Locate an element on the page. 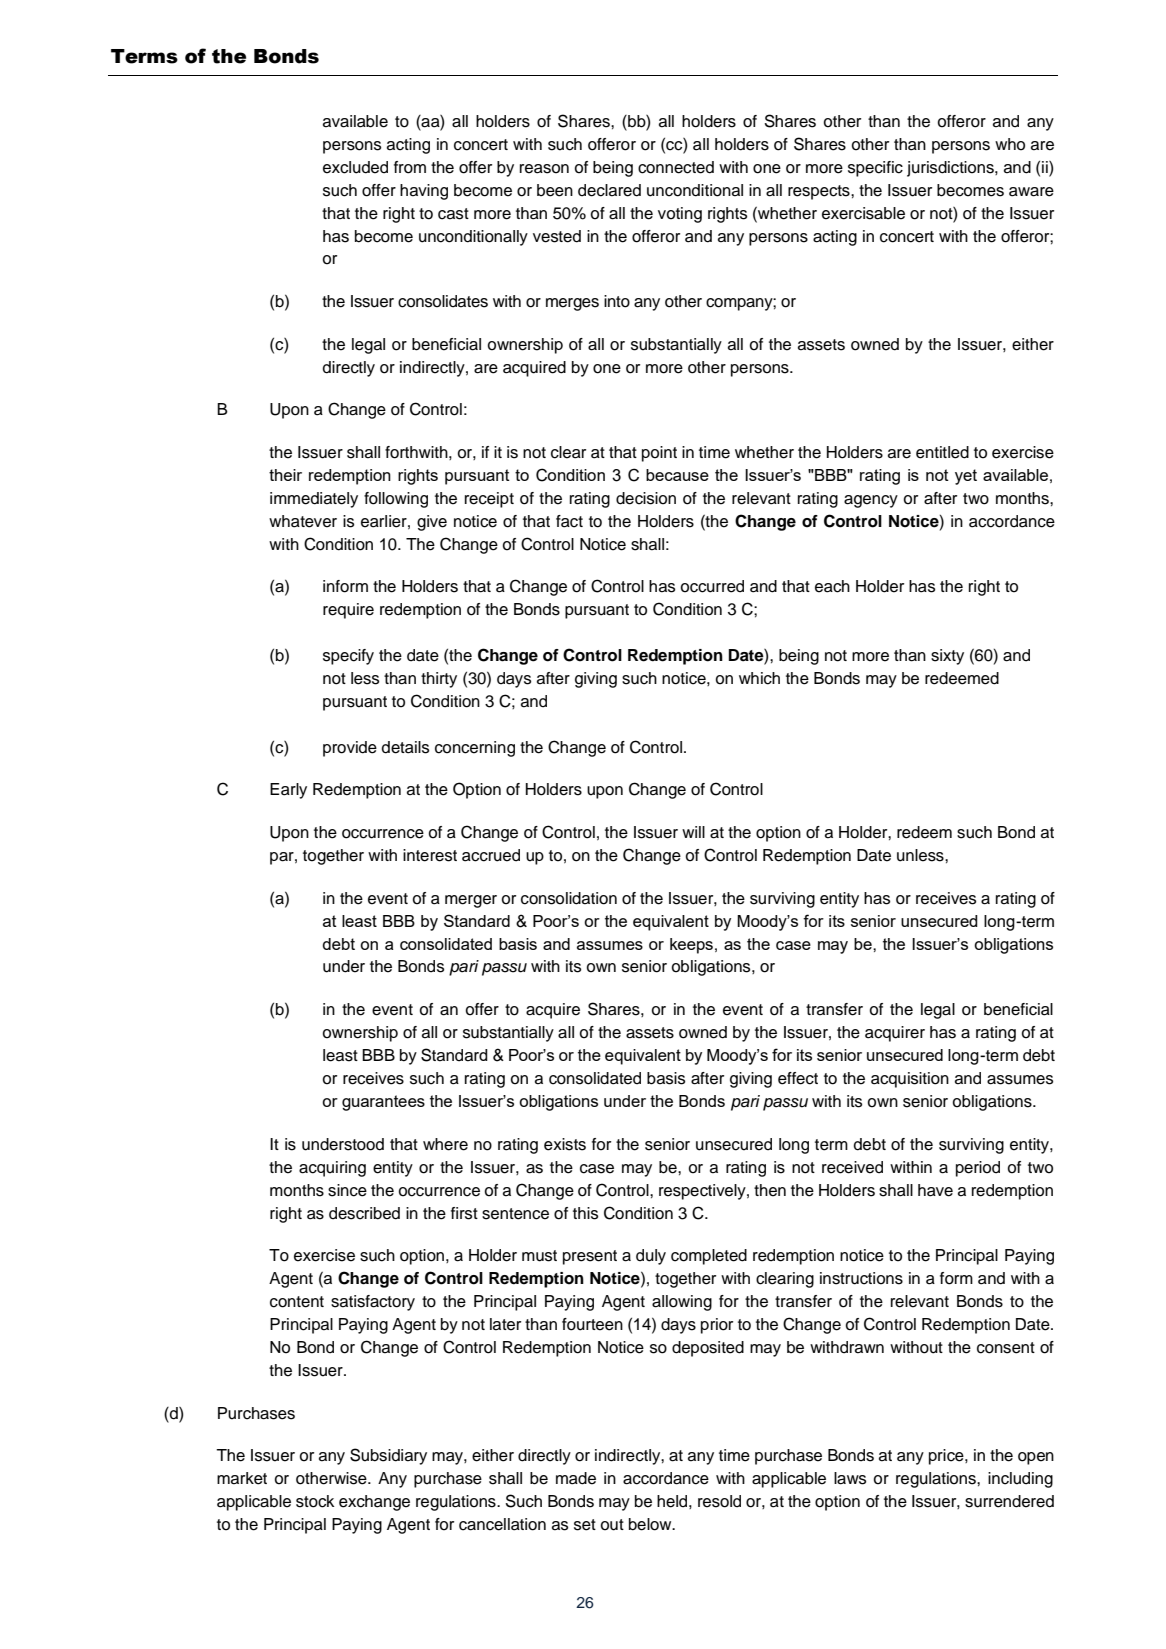 This document has height=1649, width=1166. stock is located at coordinates (315, 1501).
